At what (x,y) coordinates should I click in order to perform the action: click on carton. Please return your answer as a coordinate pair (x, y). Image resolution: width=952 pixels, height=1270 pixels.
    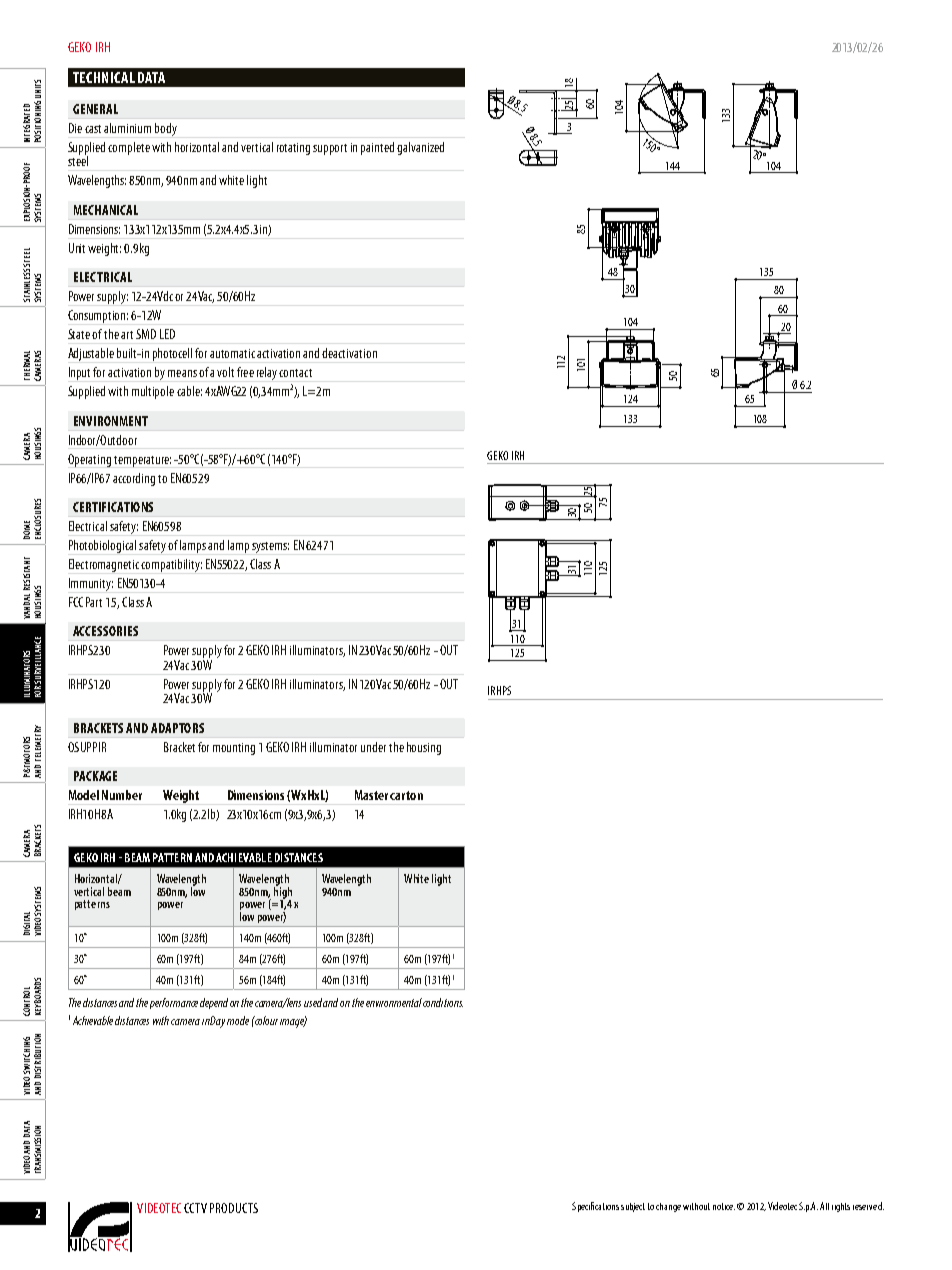
    Looking at the image, I should click on (406, 795).
